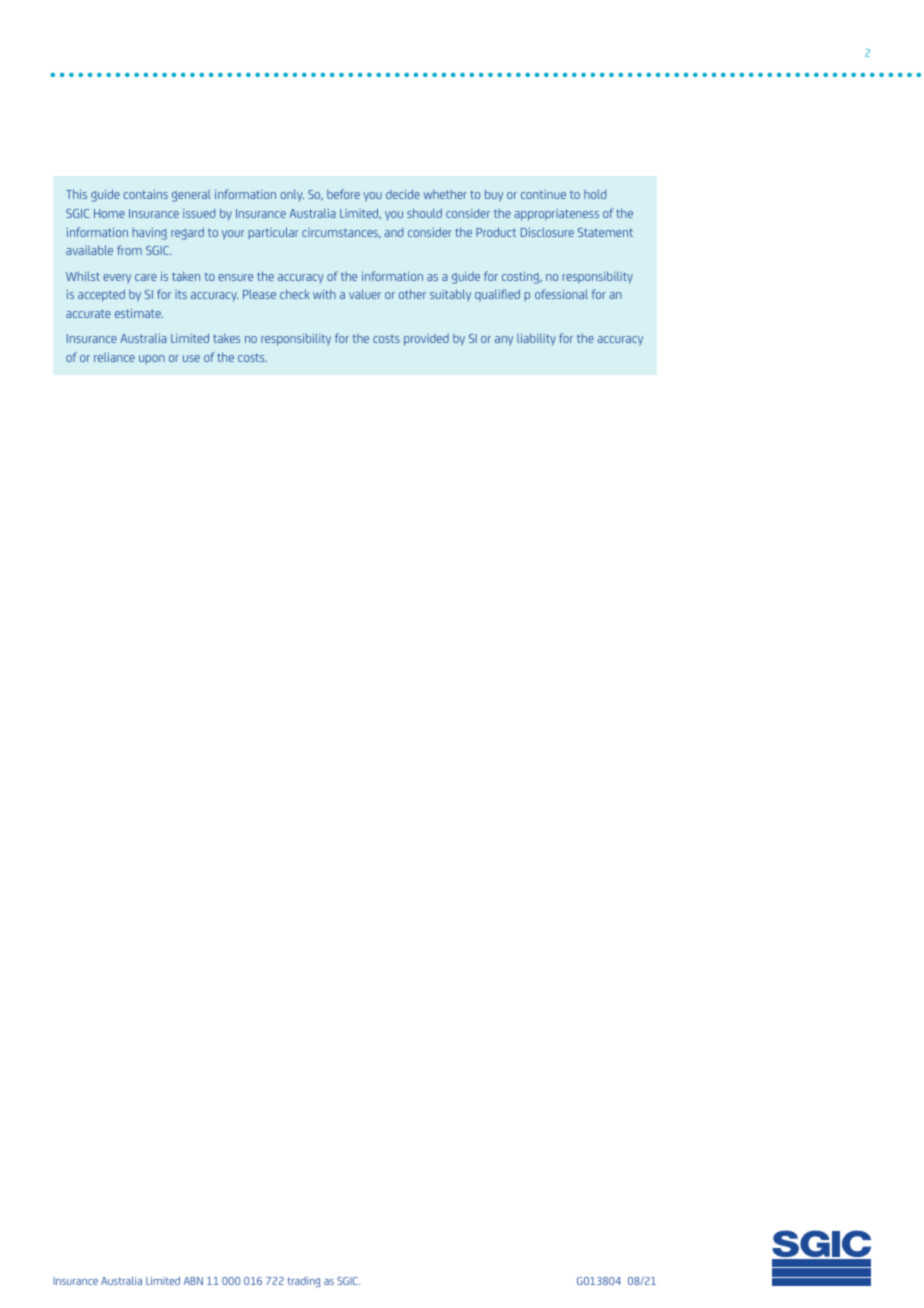 This page has width=924, height=1308. Describe the element at coordinates (150, 234) in the page. I see `having` at that location.
